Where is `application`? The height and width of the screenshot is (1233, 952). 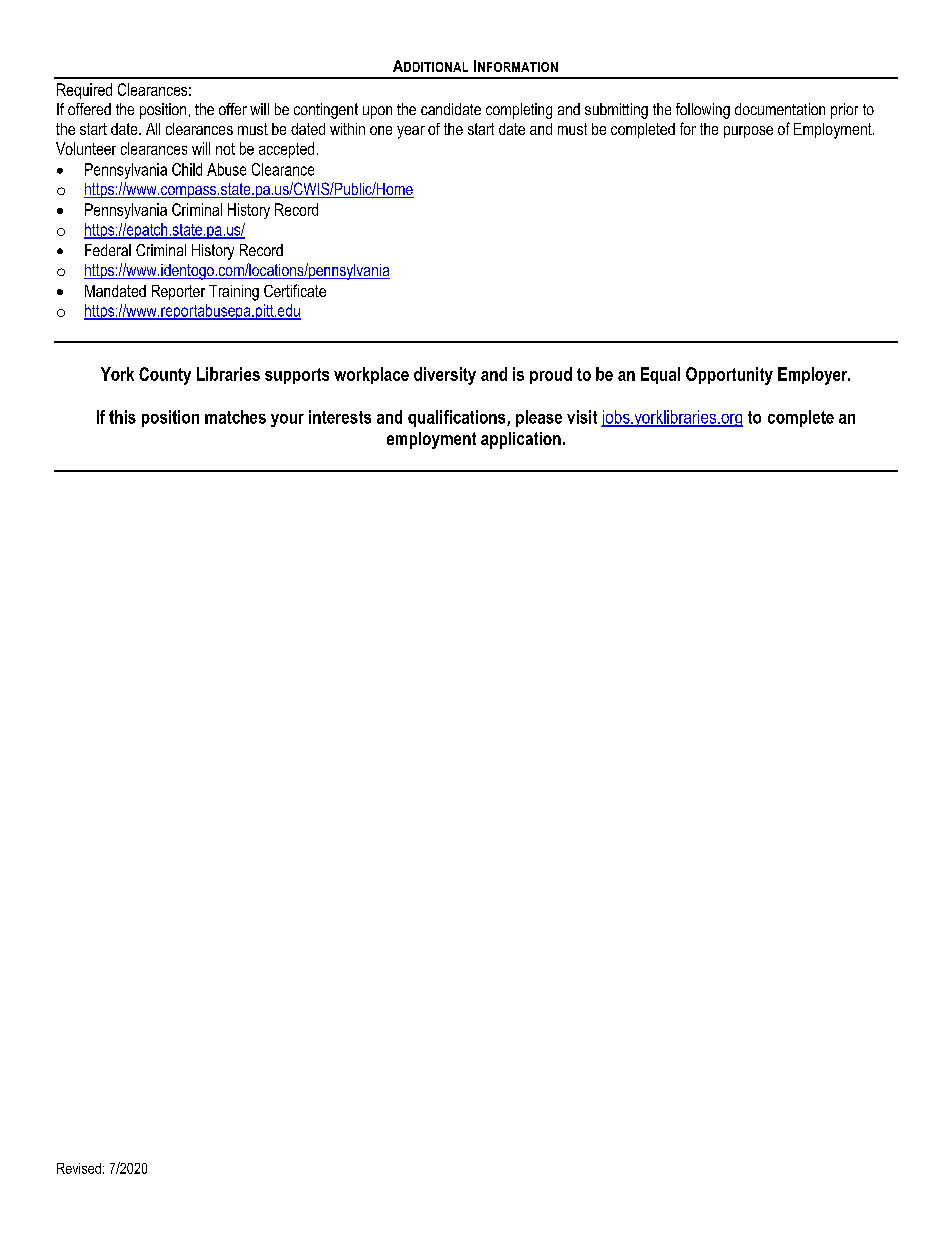 application is located at coordinates (521, 440).
